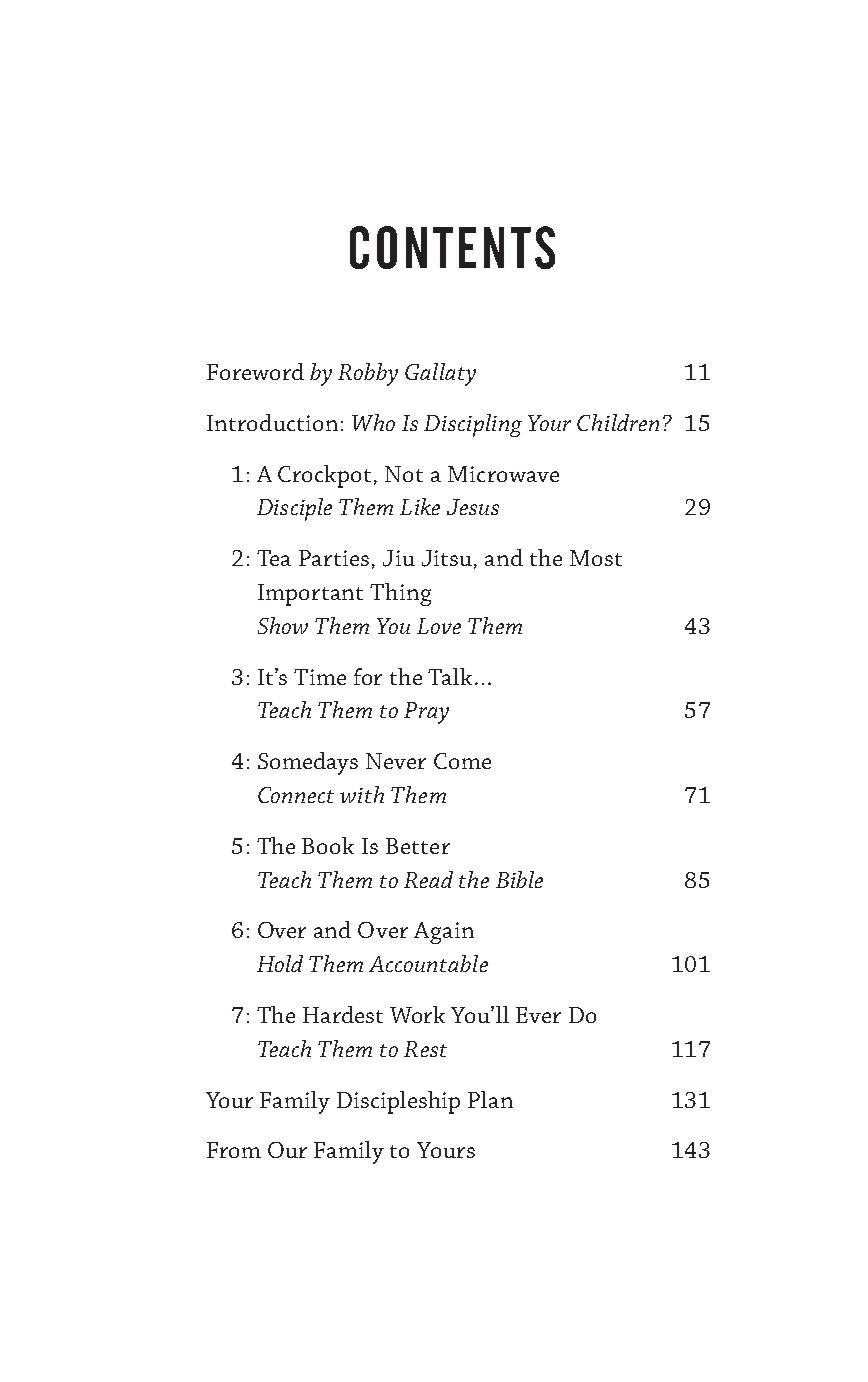 The width and height of the screenshot is (868, 1382). I want to click on Pray, so click(426, 713).
